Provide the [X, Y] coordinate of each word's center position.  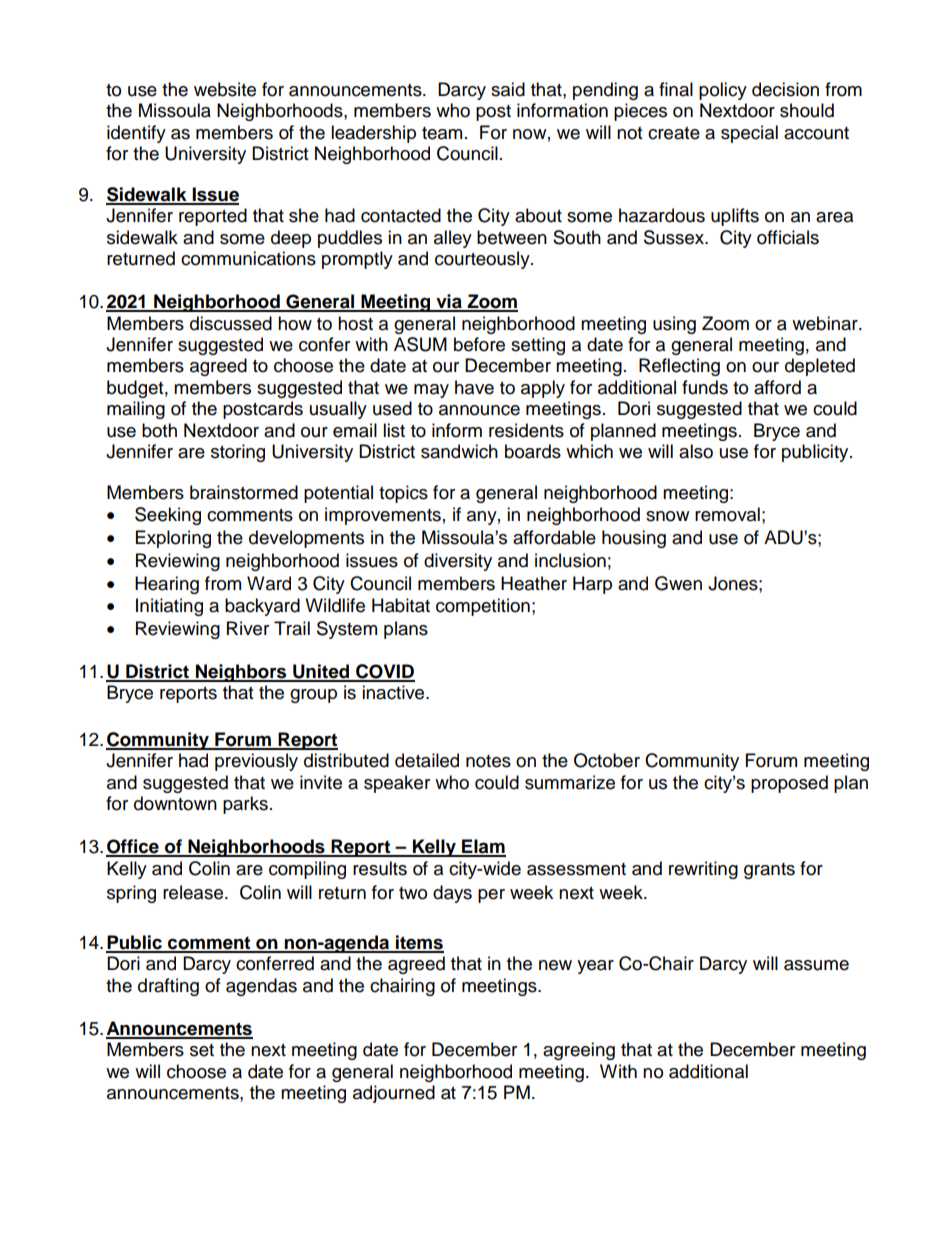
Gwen [678, 583]
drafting [168, 987]
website [225, 89]
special [749, 134]
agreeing [579, 1051]
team [442, 133]
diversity [458, 562]
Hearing [167, 585]
